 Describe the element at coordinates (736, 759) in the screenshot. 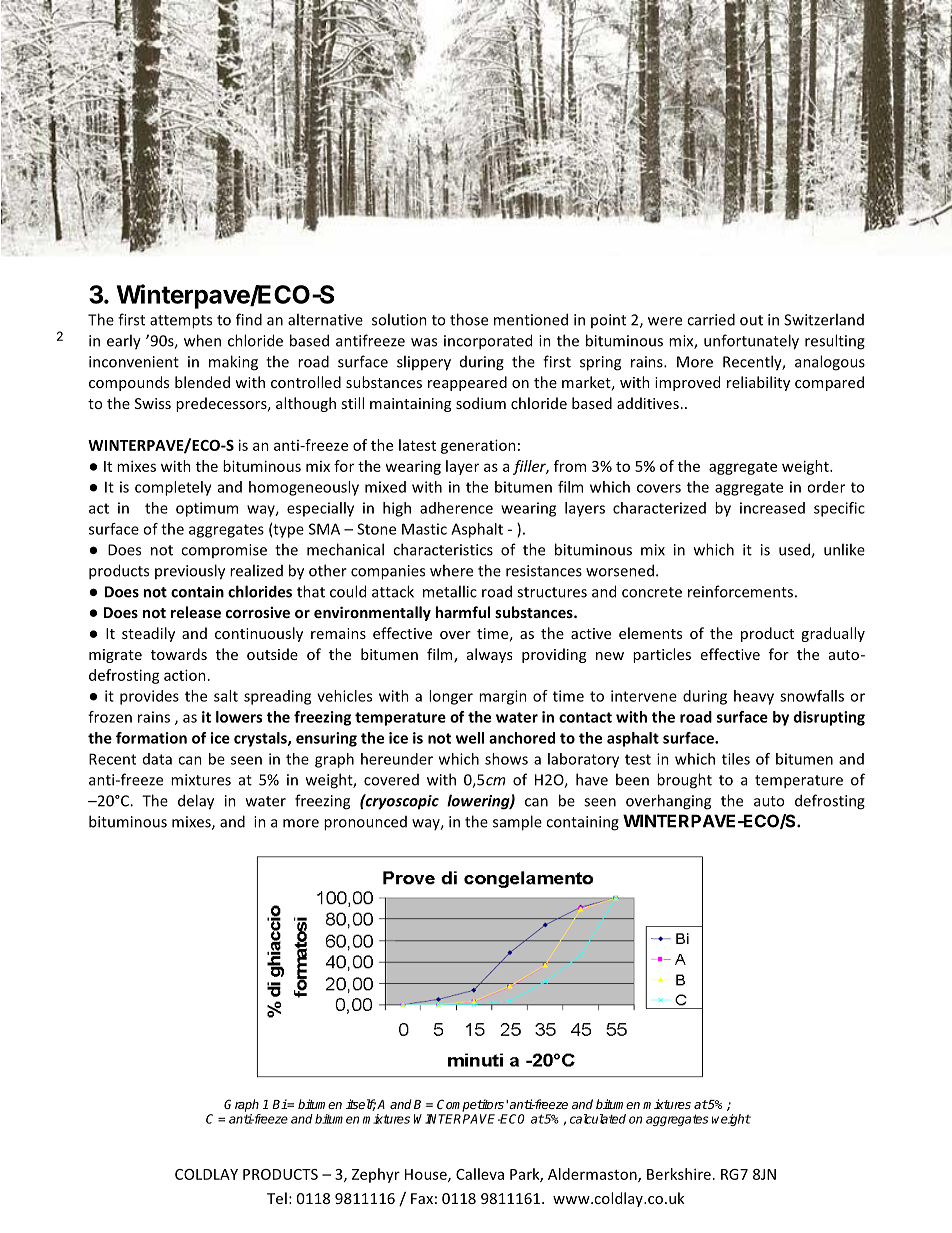

I see `tiles` at that location.
